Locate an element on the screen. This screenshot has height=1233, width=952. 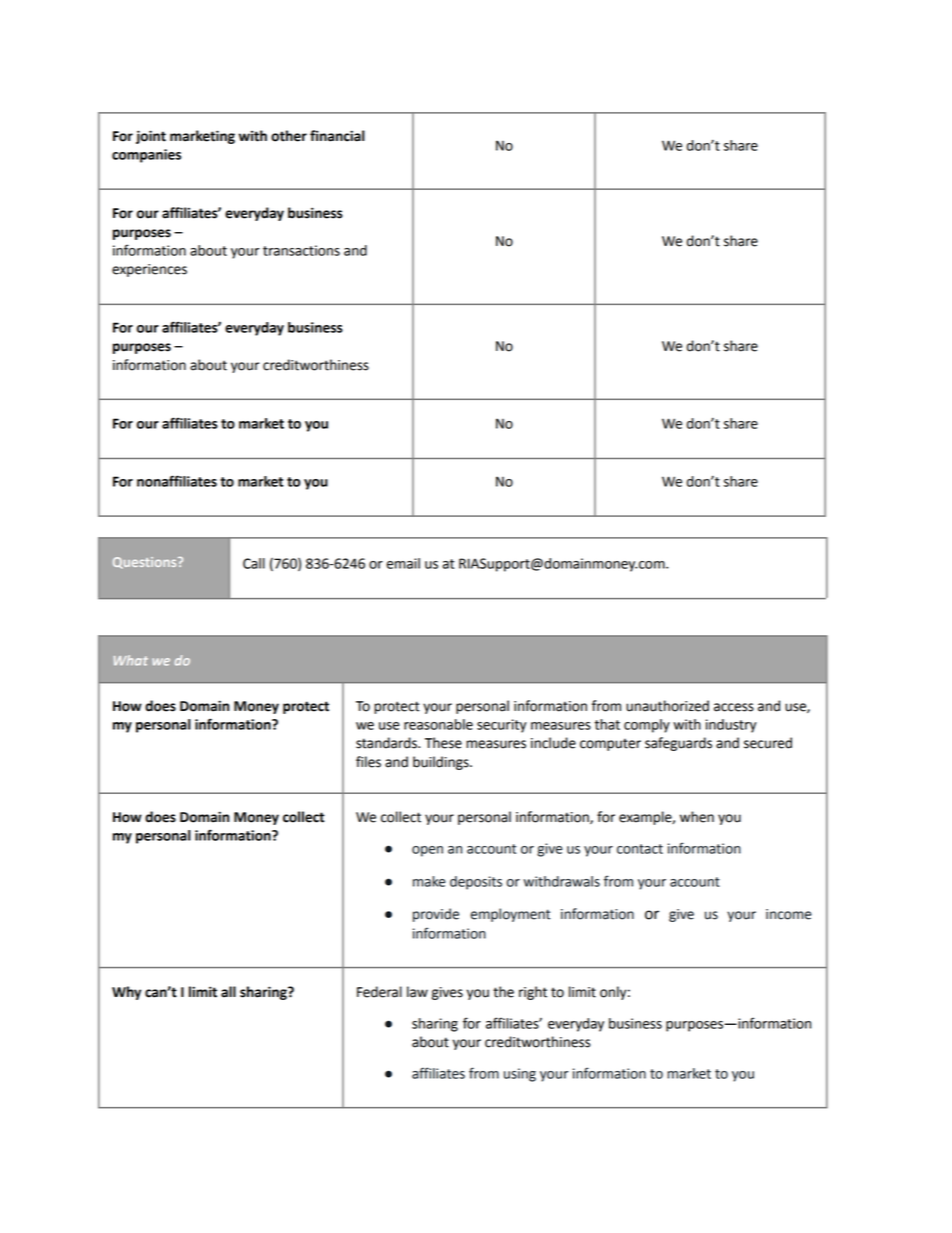
other is located at coordinates (289, 136).
